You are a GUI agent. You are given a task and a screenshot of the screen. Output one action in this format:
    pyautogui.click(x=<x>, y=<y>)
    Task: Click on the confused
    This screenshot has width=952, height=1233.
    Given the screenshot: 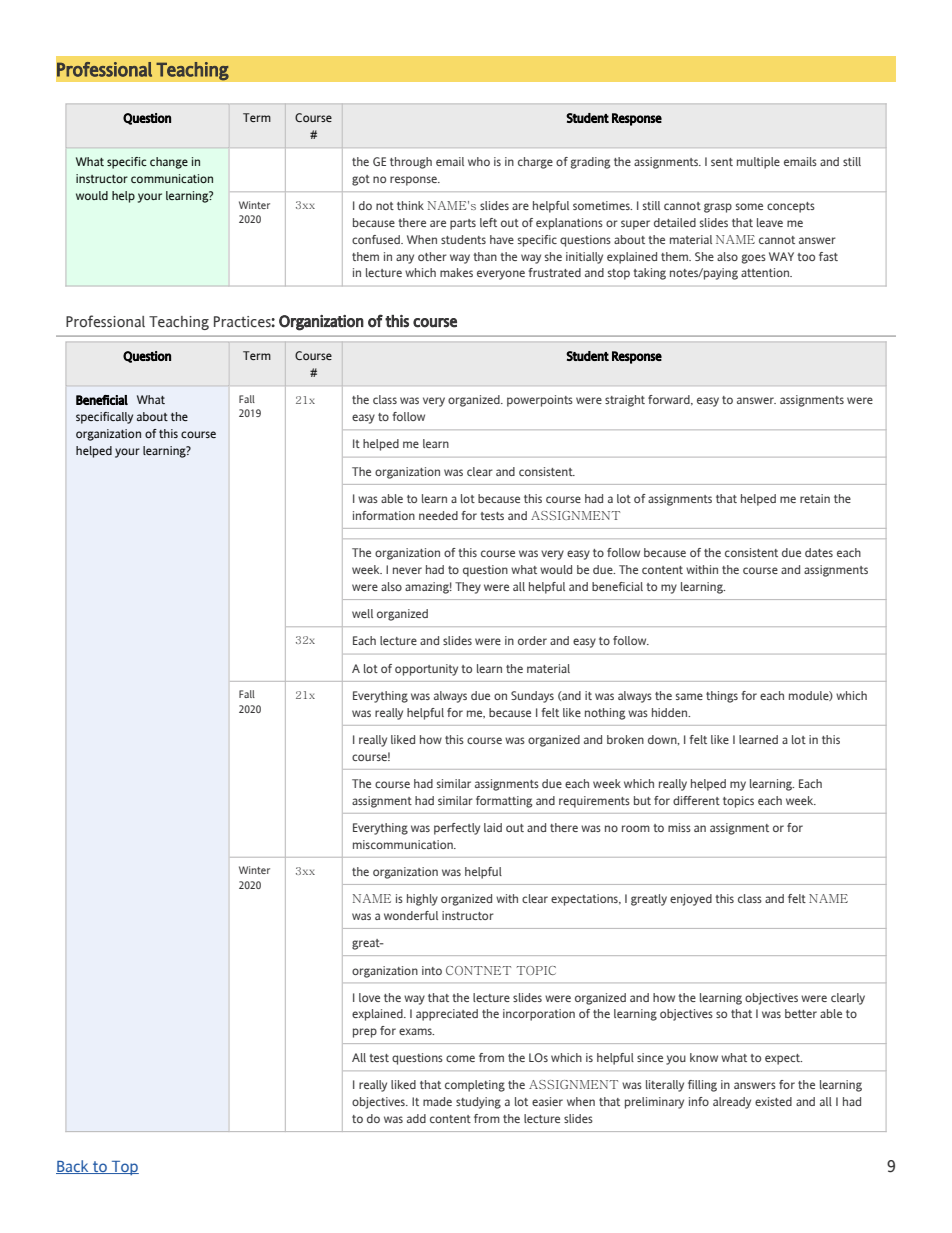 What is the action you would take?
    pyautogui.click(x=377, y=239)
